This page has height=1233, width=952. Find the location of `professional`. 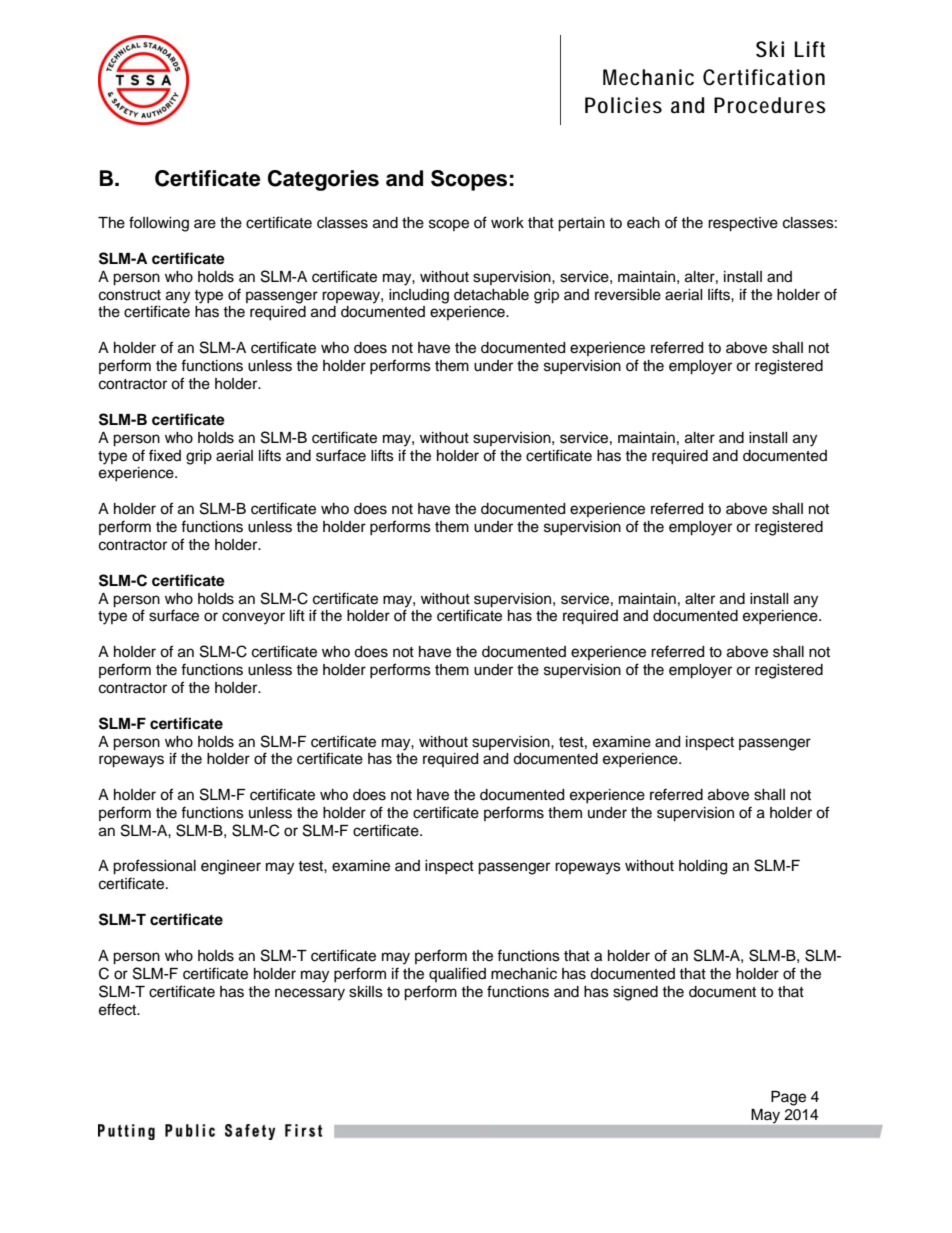

professional is located at coordinates (154, 867).
